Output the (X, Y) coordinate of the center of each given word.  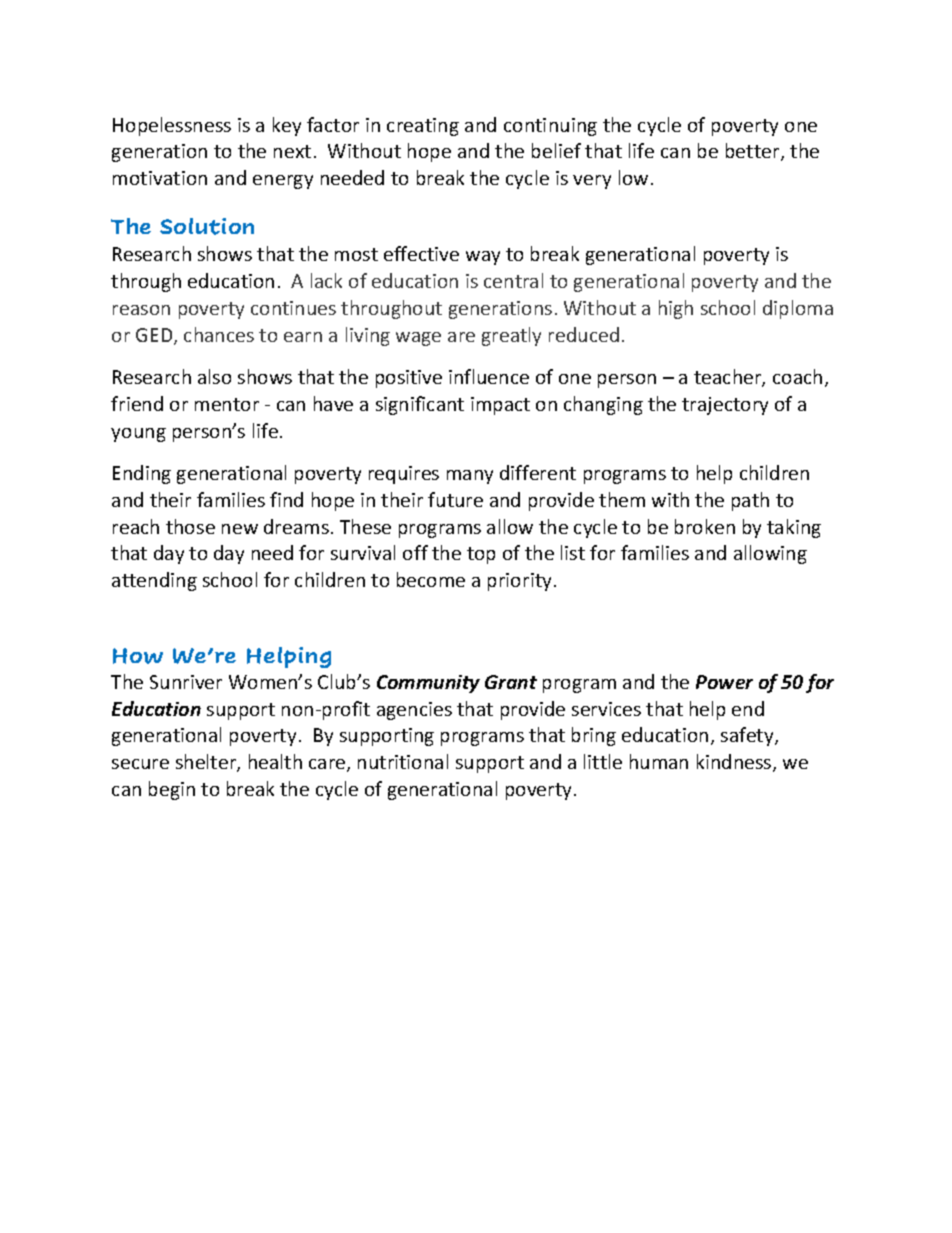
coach (797, 376)
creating (423, 127)
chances (219, 334)
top (481, 555)
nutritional (403, 761)
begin (172, 790)
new (240, 529)
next (292, 151)
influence (489, 376)
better (754, 152)
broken (705, 526)
